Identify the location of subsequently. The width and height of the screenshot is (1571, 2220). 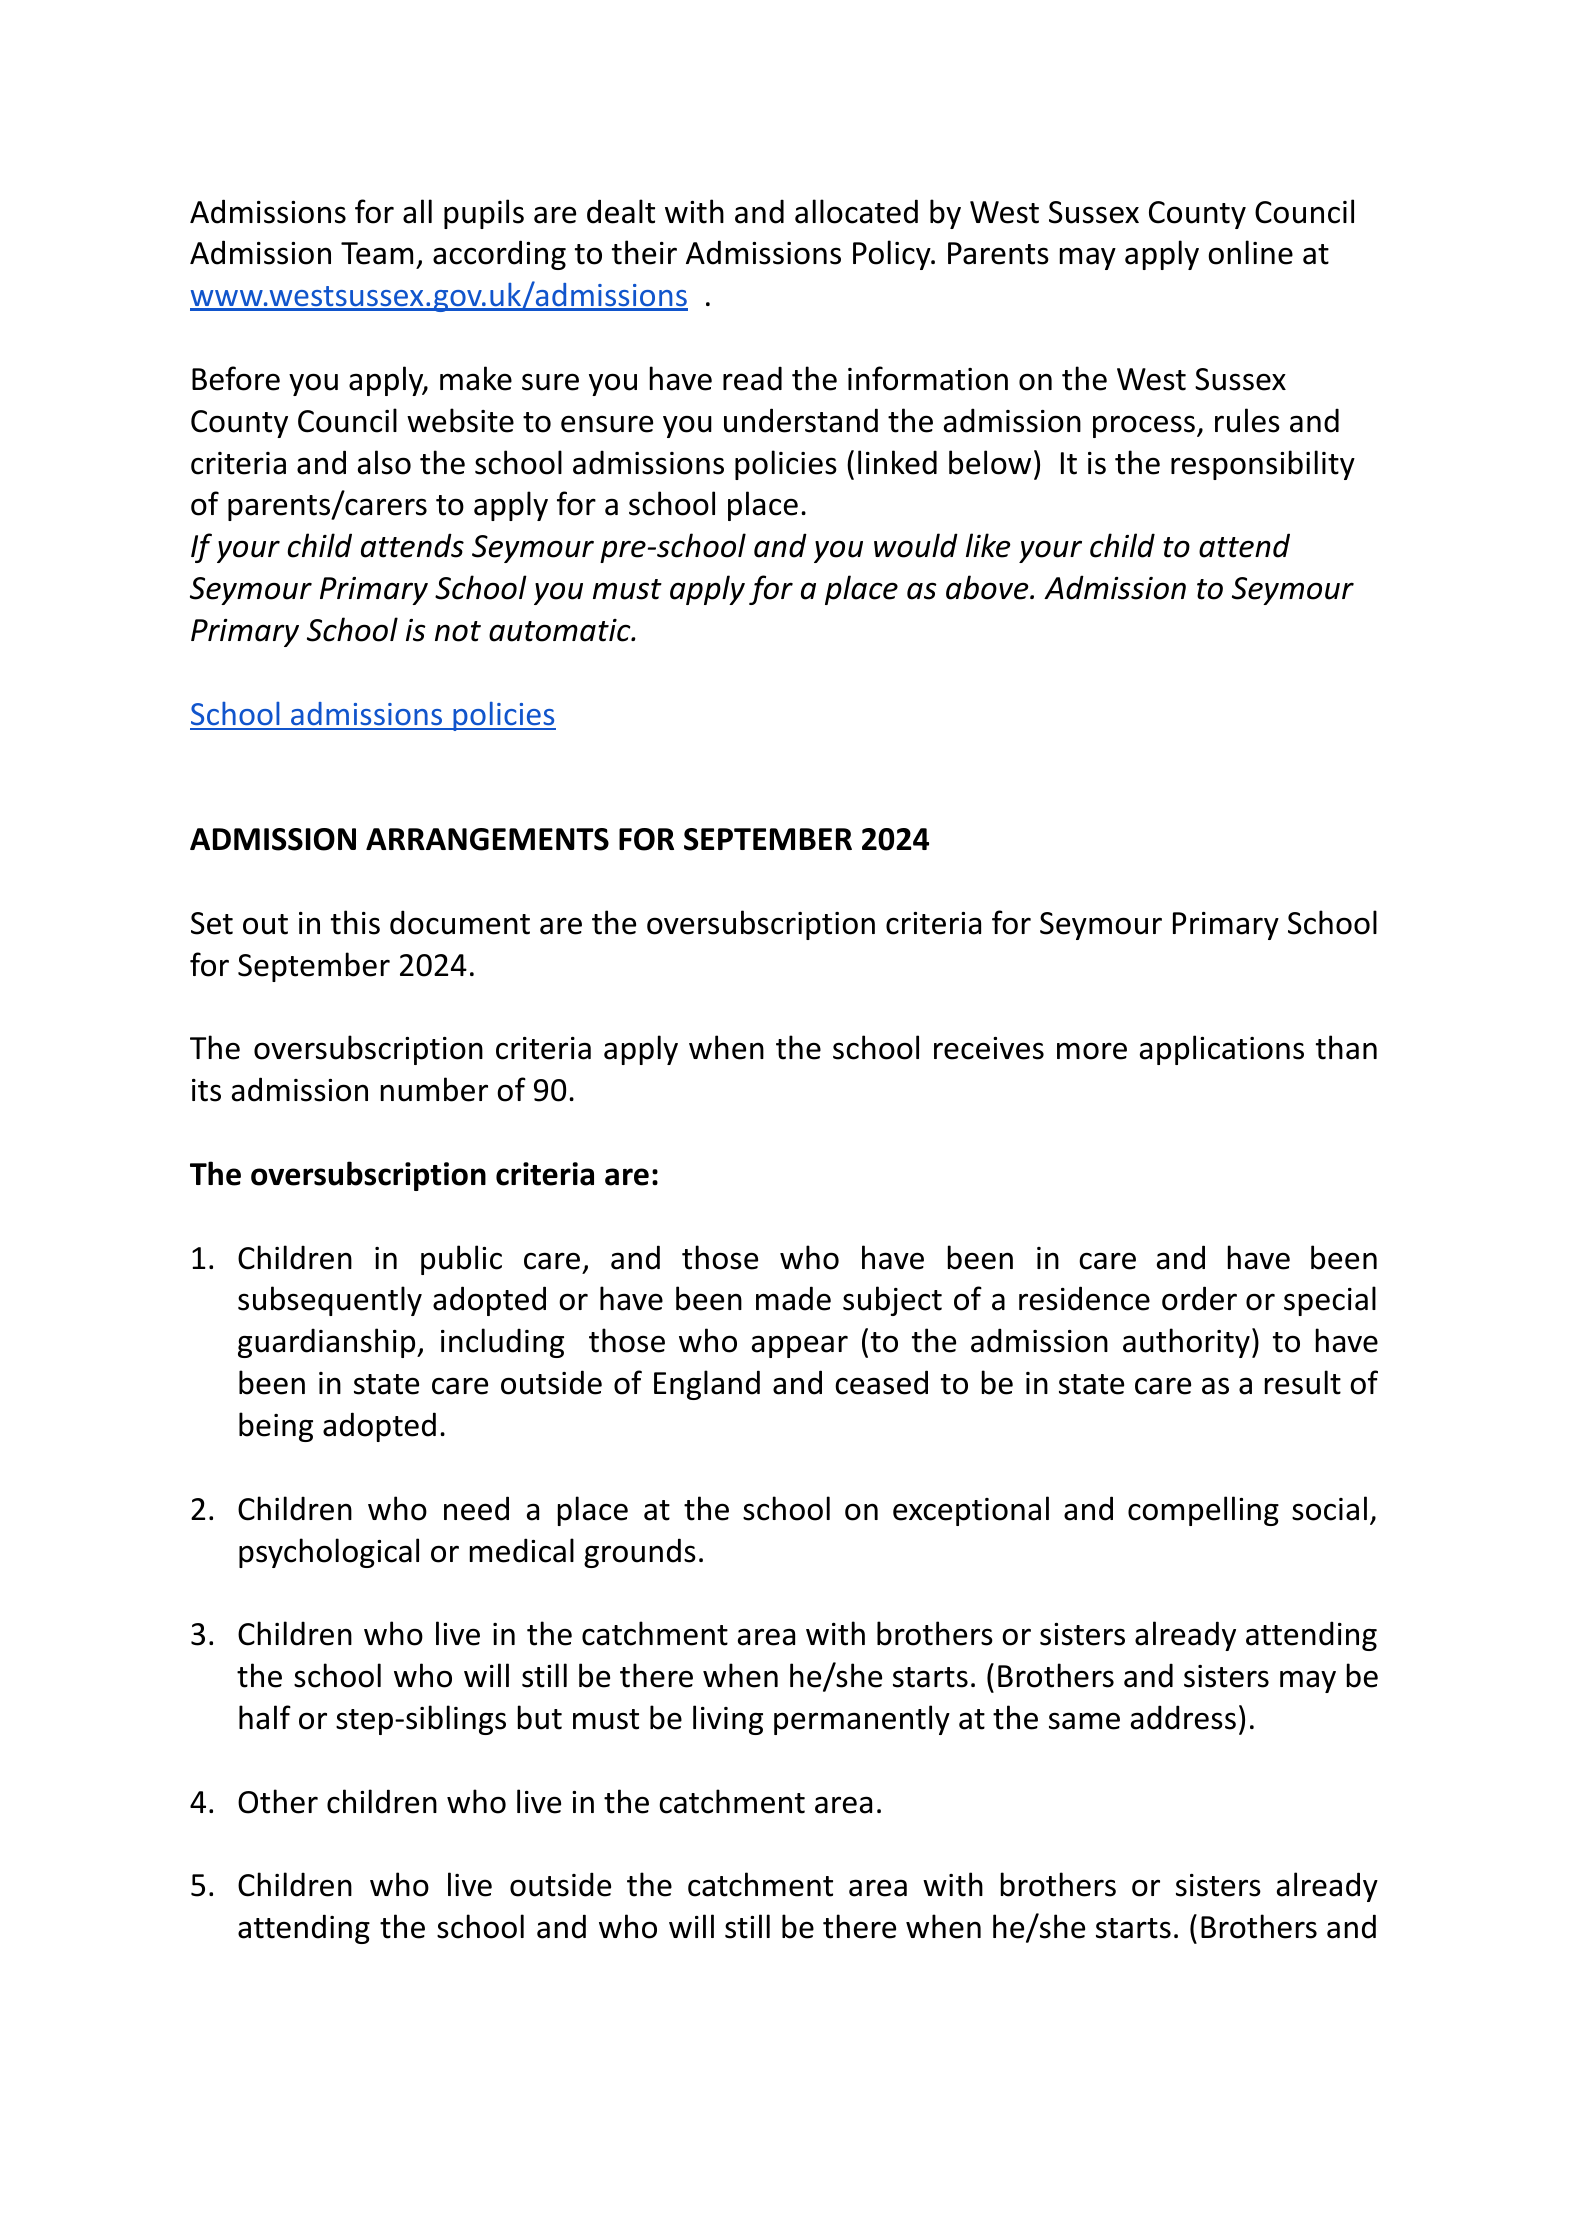
(330, 1301).
